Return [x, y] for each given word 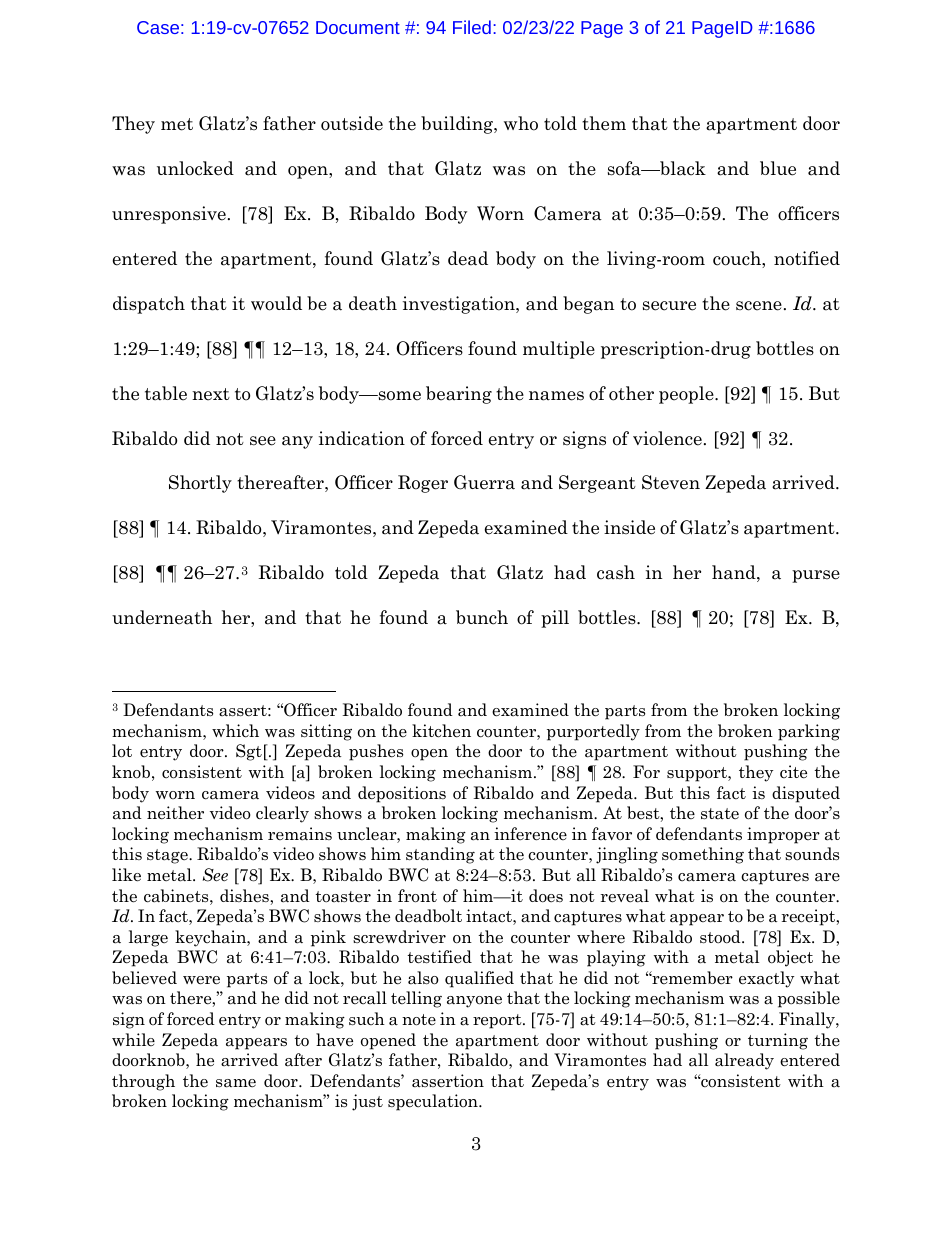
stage [168, 856]
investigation [460, 305]
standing [440, 855]
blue [778, 168]
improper [783, 835]
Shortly [200, 484]
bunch [482, 617]
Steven [671, 482]
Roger [423, 484]
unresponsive [169, 215]
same [236, 1083]
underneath [162, 617]
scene [759, 306]
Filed [472, 27]
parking [809, 732]
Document [358, 27]
